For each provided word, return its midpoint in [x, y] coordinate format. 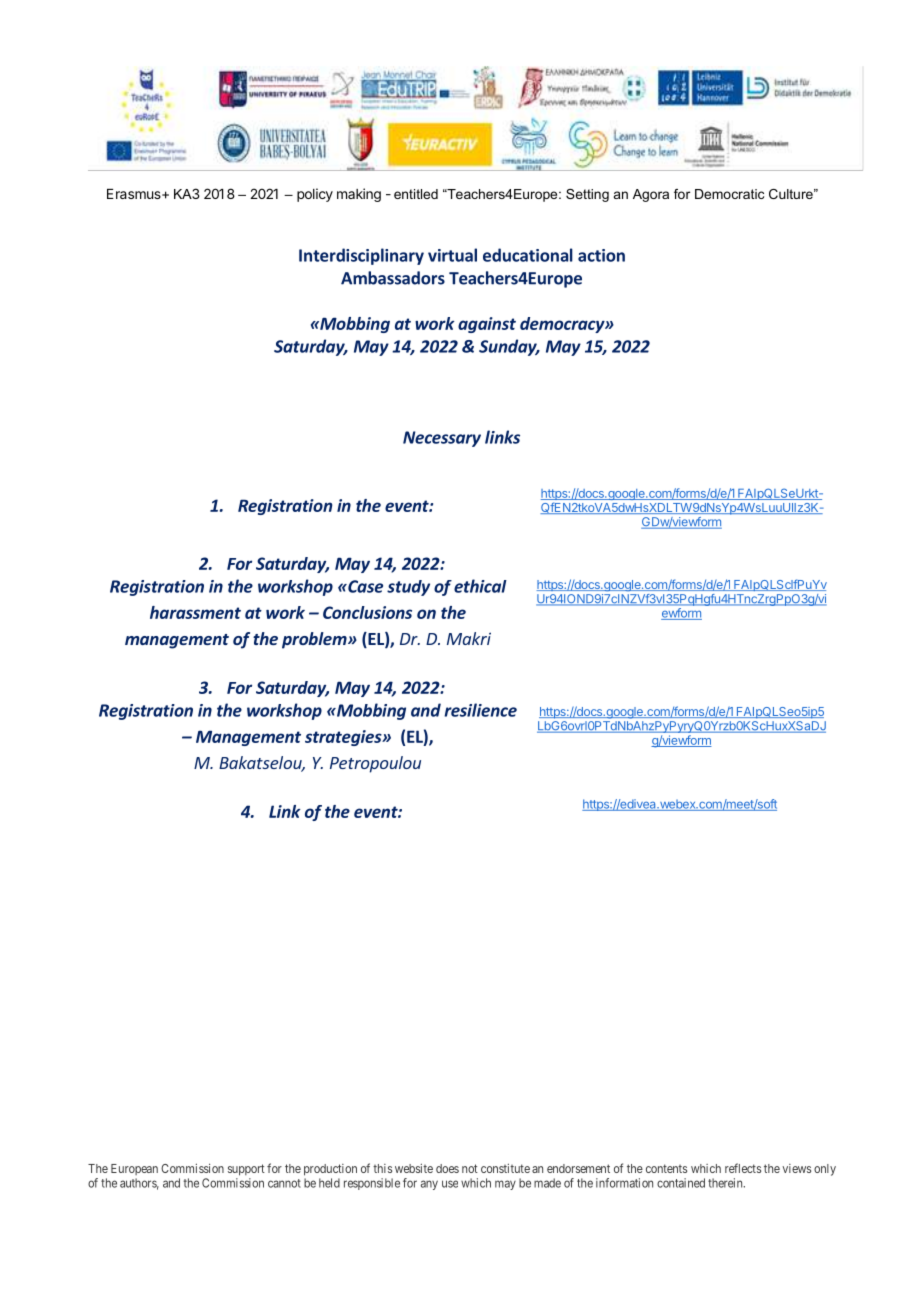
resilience [480, 710]
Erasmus [135, 194]
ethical [480, 586]
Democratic [729, 194]
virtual [452, 255]
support [246, 1170]
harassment [195, 612]
